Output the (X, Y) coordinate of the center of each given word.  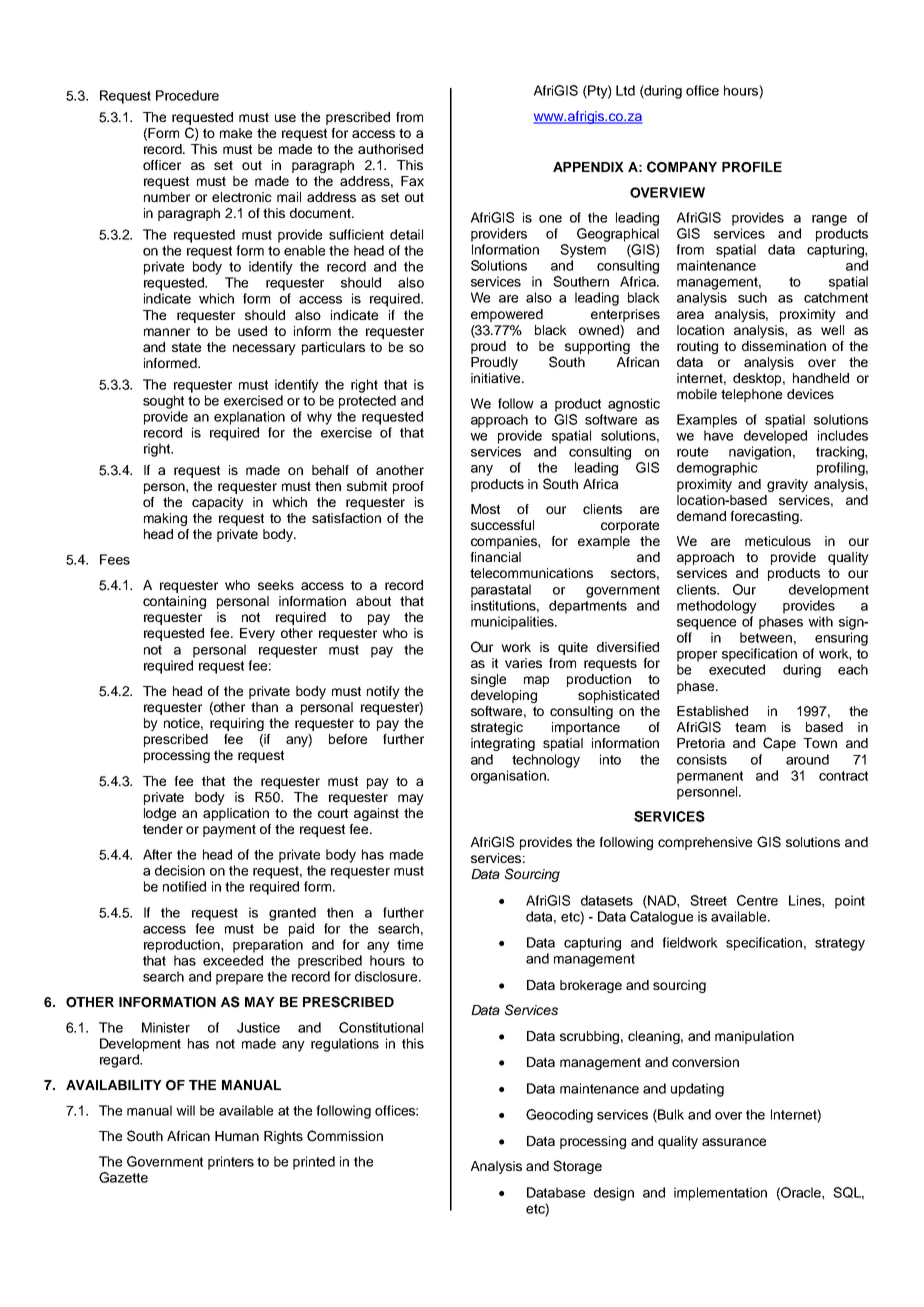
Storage (577, 1167)
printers (231, 1163)
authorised (390, 149)
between (766, 637)
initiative (497, 378)
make (236, 133)
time (410, 944)
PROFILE (752, 167)
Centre (757, 900)
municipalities (513, 623)
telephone (751, 395)
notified (184, 886)
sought (163, 402)
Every (257, 634)
